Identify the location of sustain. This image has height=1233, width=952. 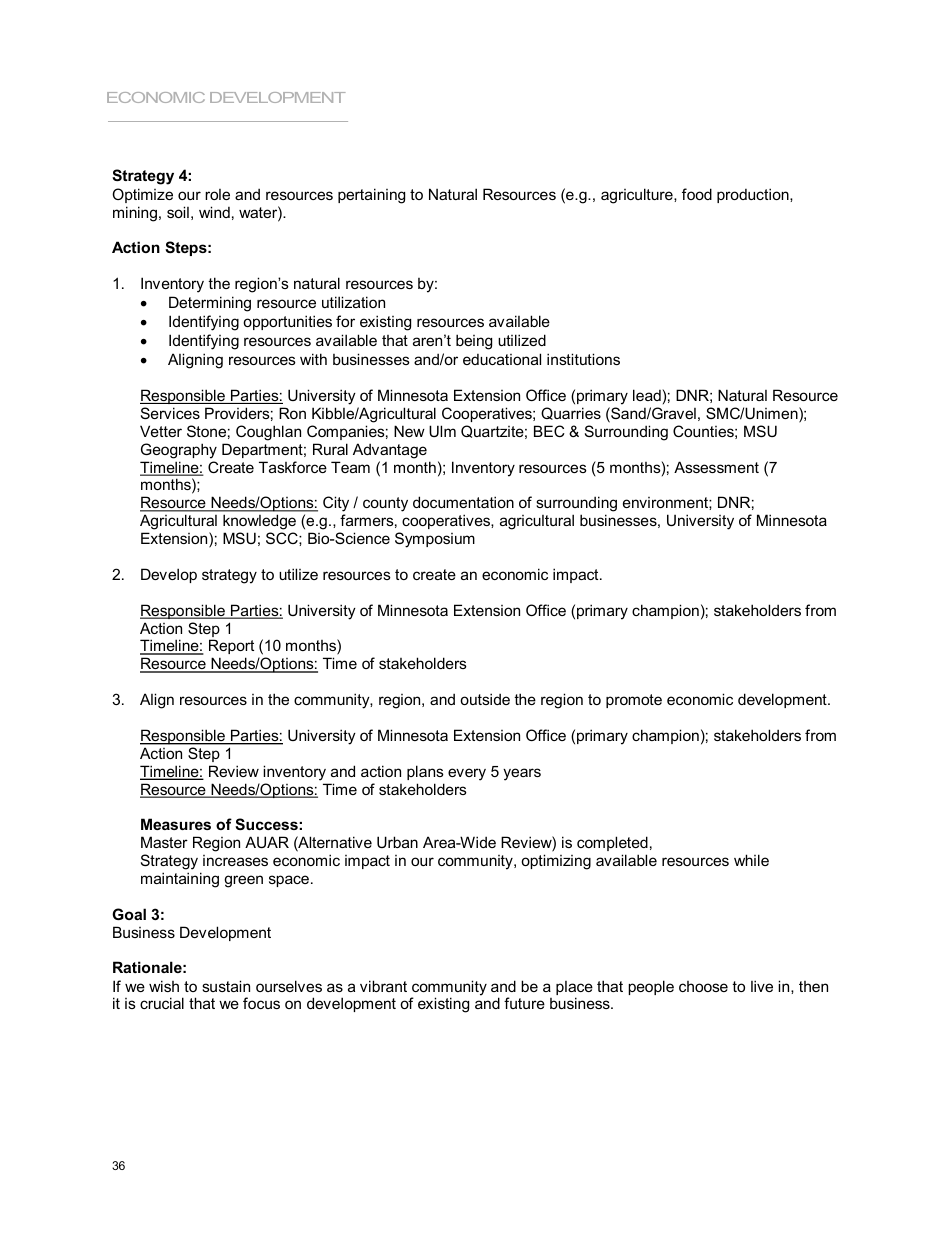
(226, 986).
